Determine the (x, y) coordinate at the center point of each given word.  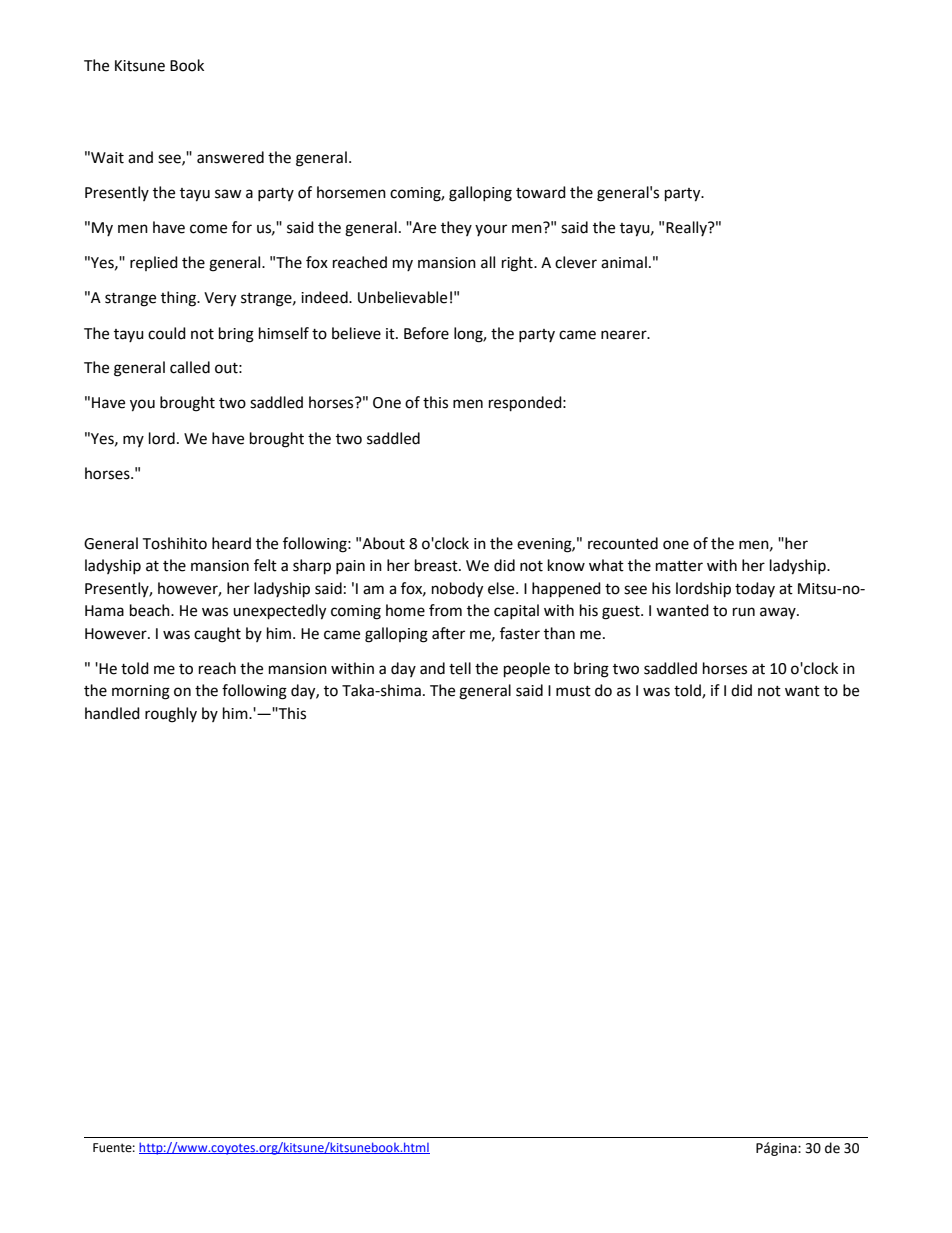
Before (426, 333)
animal (624, 262)
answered (230, 157)
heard (231, 543)
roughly (171, 715)
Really (687, 228)
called (190, 367)
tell (460, 668)
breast (437, 565)
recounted (623, 543)
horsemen (351, 192)
